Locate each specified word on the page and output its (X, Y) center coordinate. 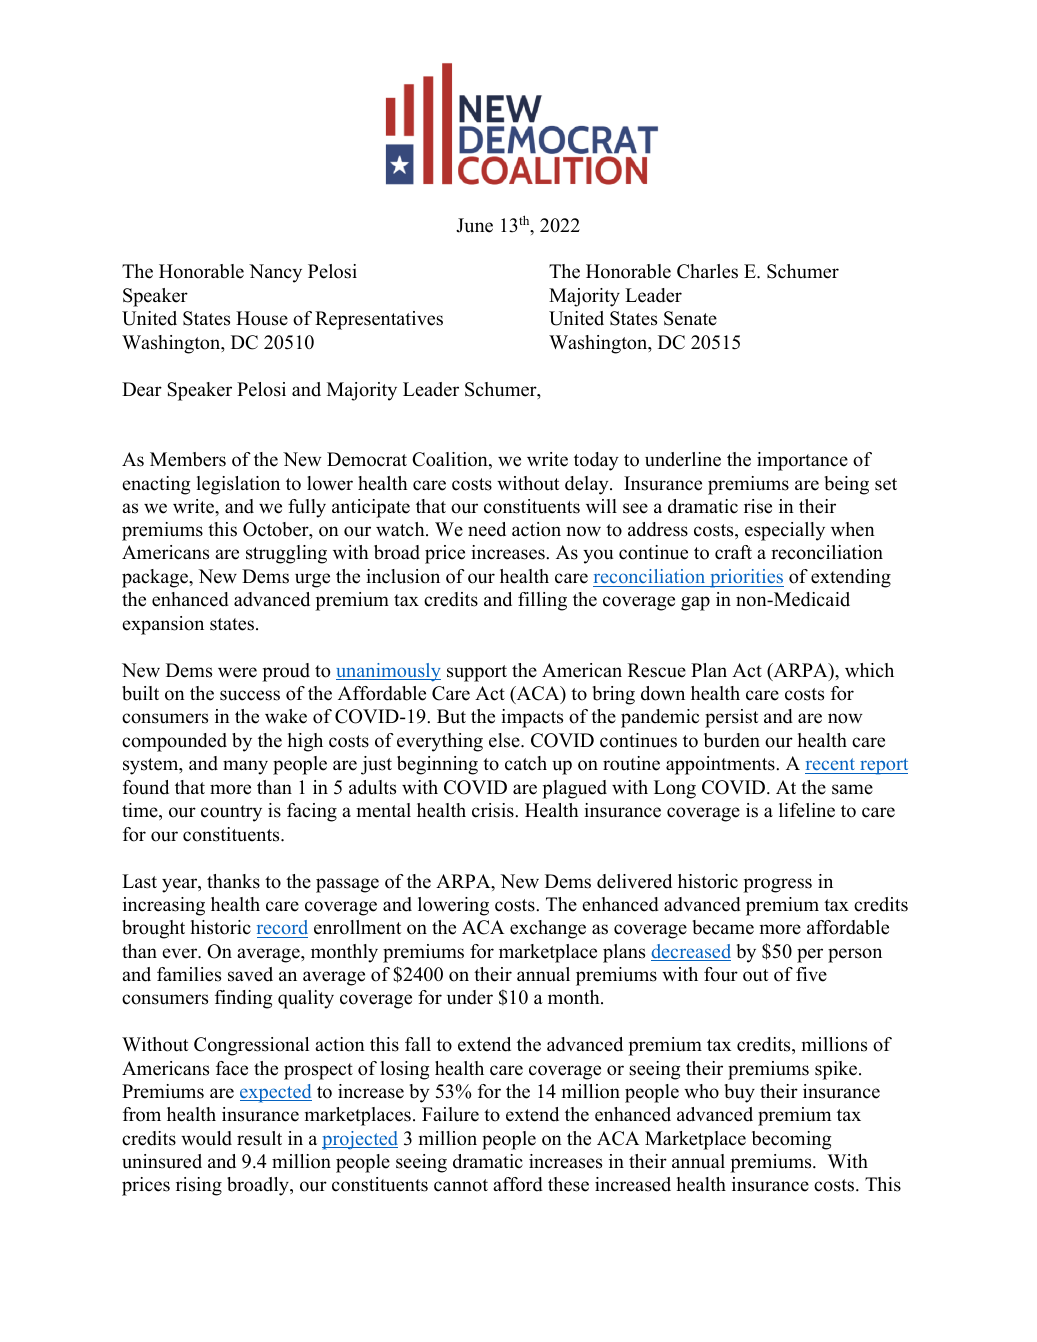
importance (802, 461)
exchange (548, 929)
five (811, 974)
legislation (238, 485)
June (474, 225)
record (282, 929)
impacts (532, 718)
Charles (707, 271)
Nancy (275, 273)
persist (731, 718)
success (250, 695)
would (206, 1138)
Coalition (451, 460)
